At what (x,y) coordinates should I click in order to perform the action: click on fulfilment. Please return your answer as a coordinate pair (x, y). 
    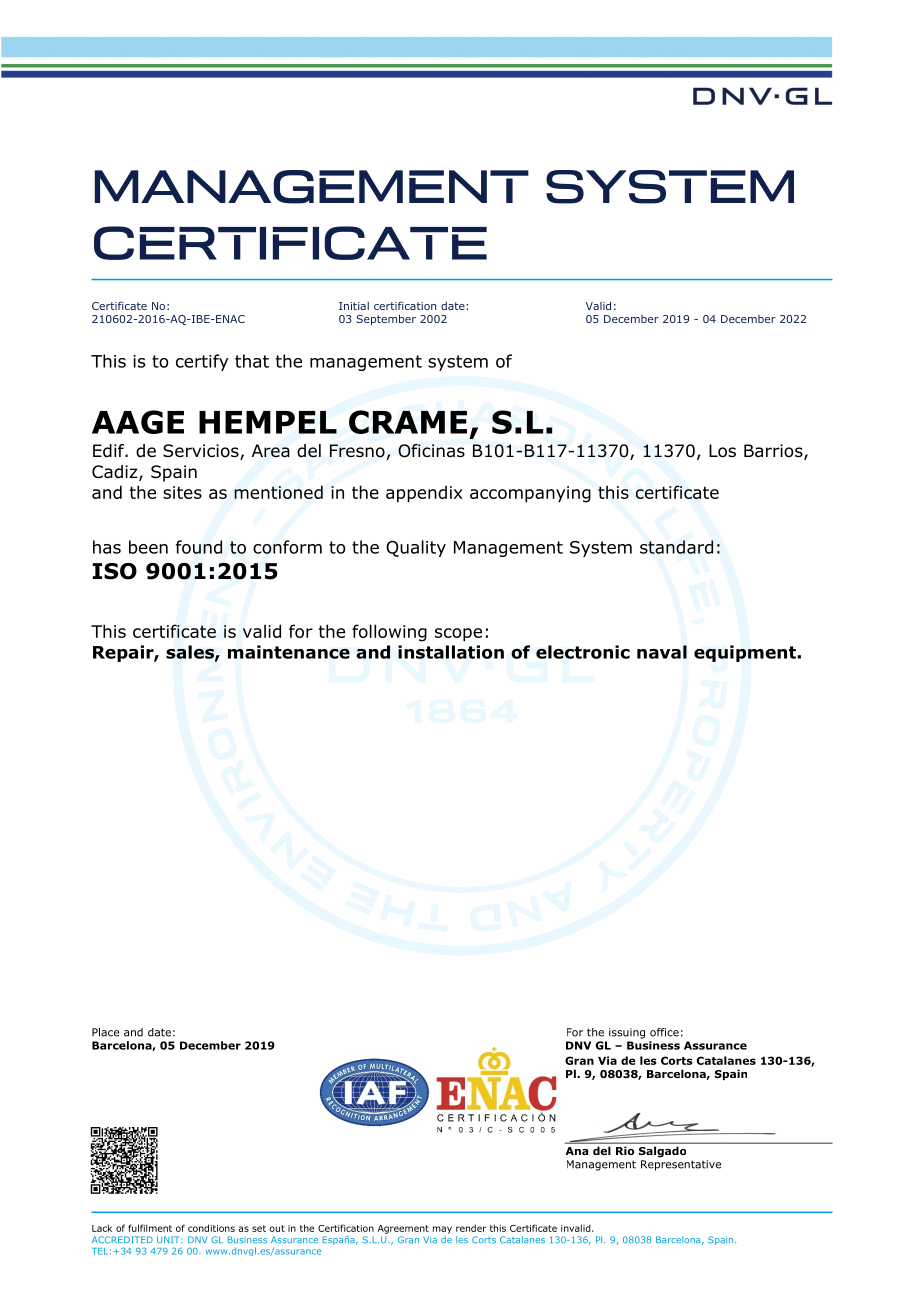
    Looking at the image, I should click on (150, 1228).
